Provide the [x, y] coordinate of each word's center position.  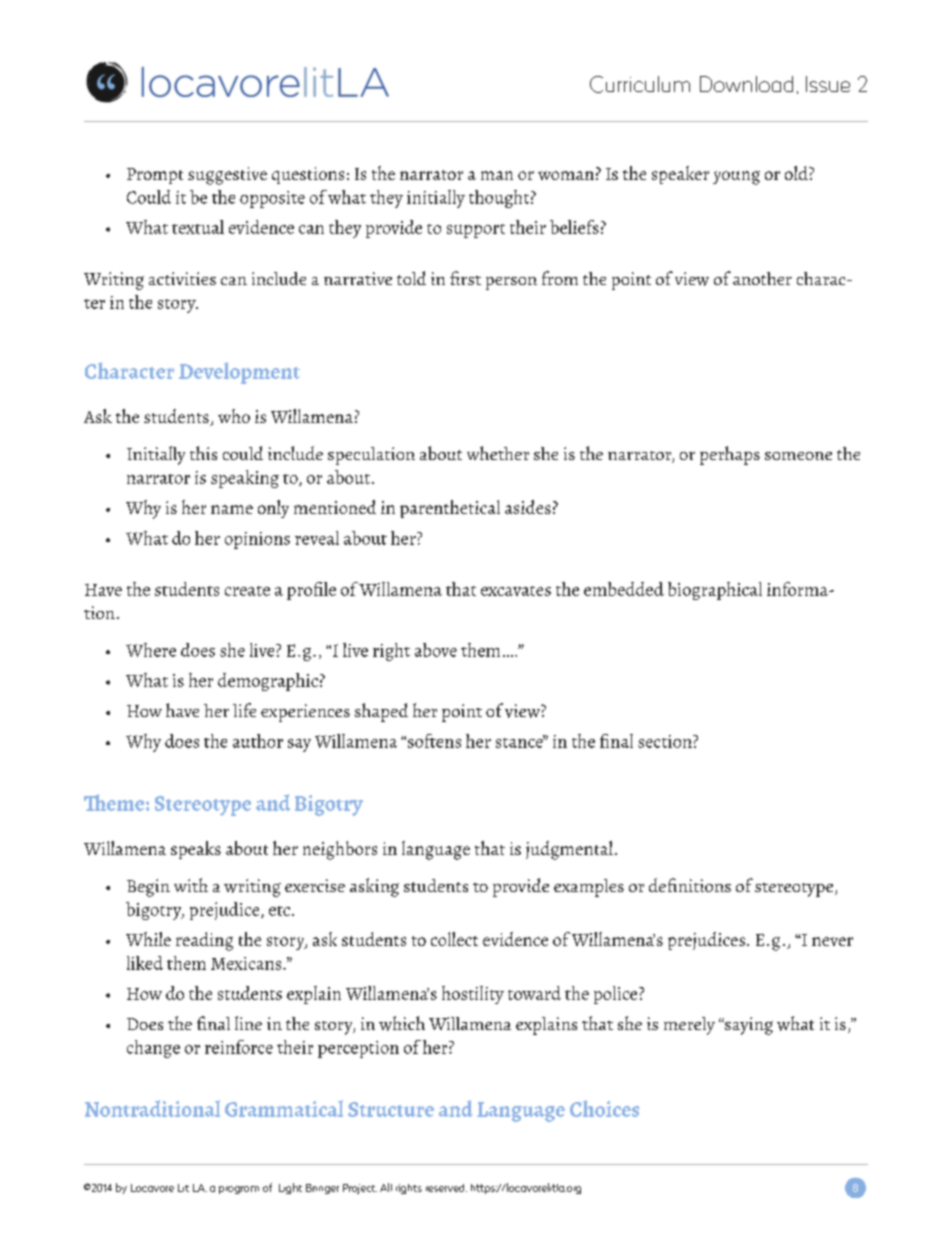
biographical [715, 591]
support [476, 231]
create [247, 591]
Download [746, 84]
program [239, 1190]
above [436, 650]
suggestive [227, 176]
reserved [446, 1188]
